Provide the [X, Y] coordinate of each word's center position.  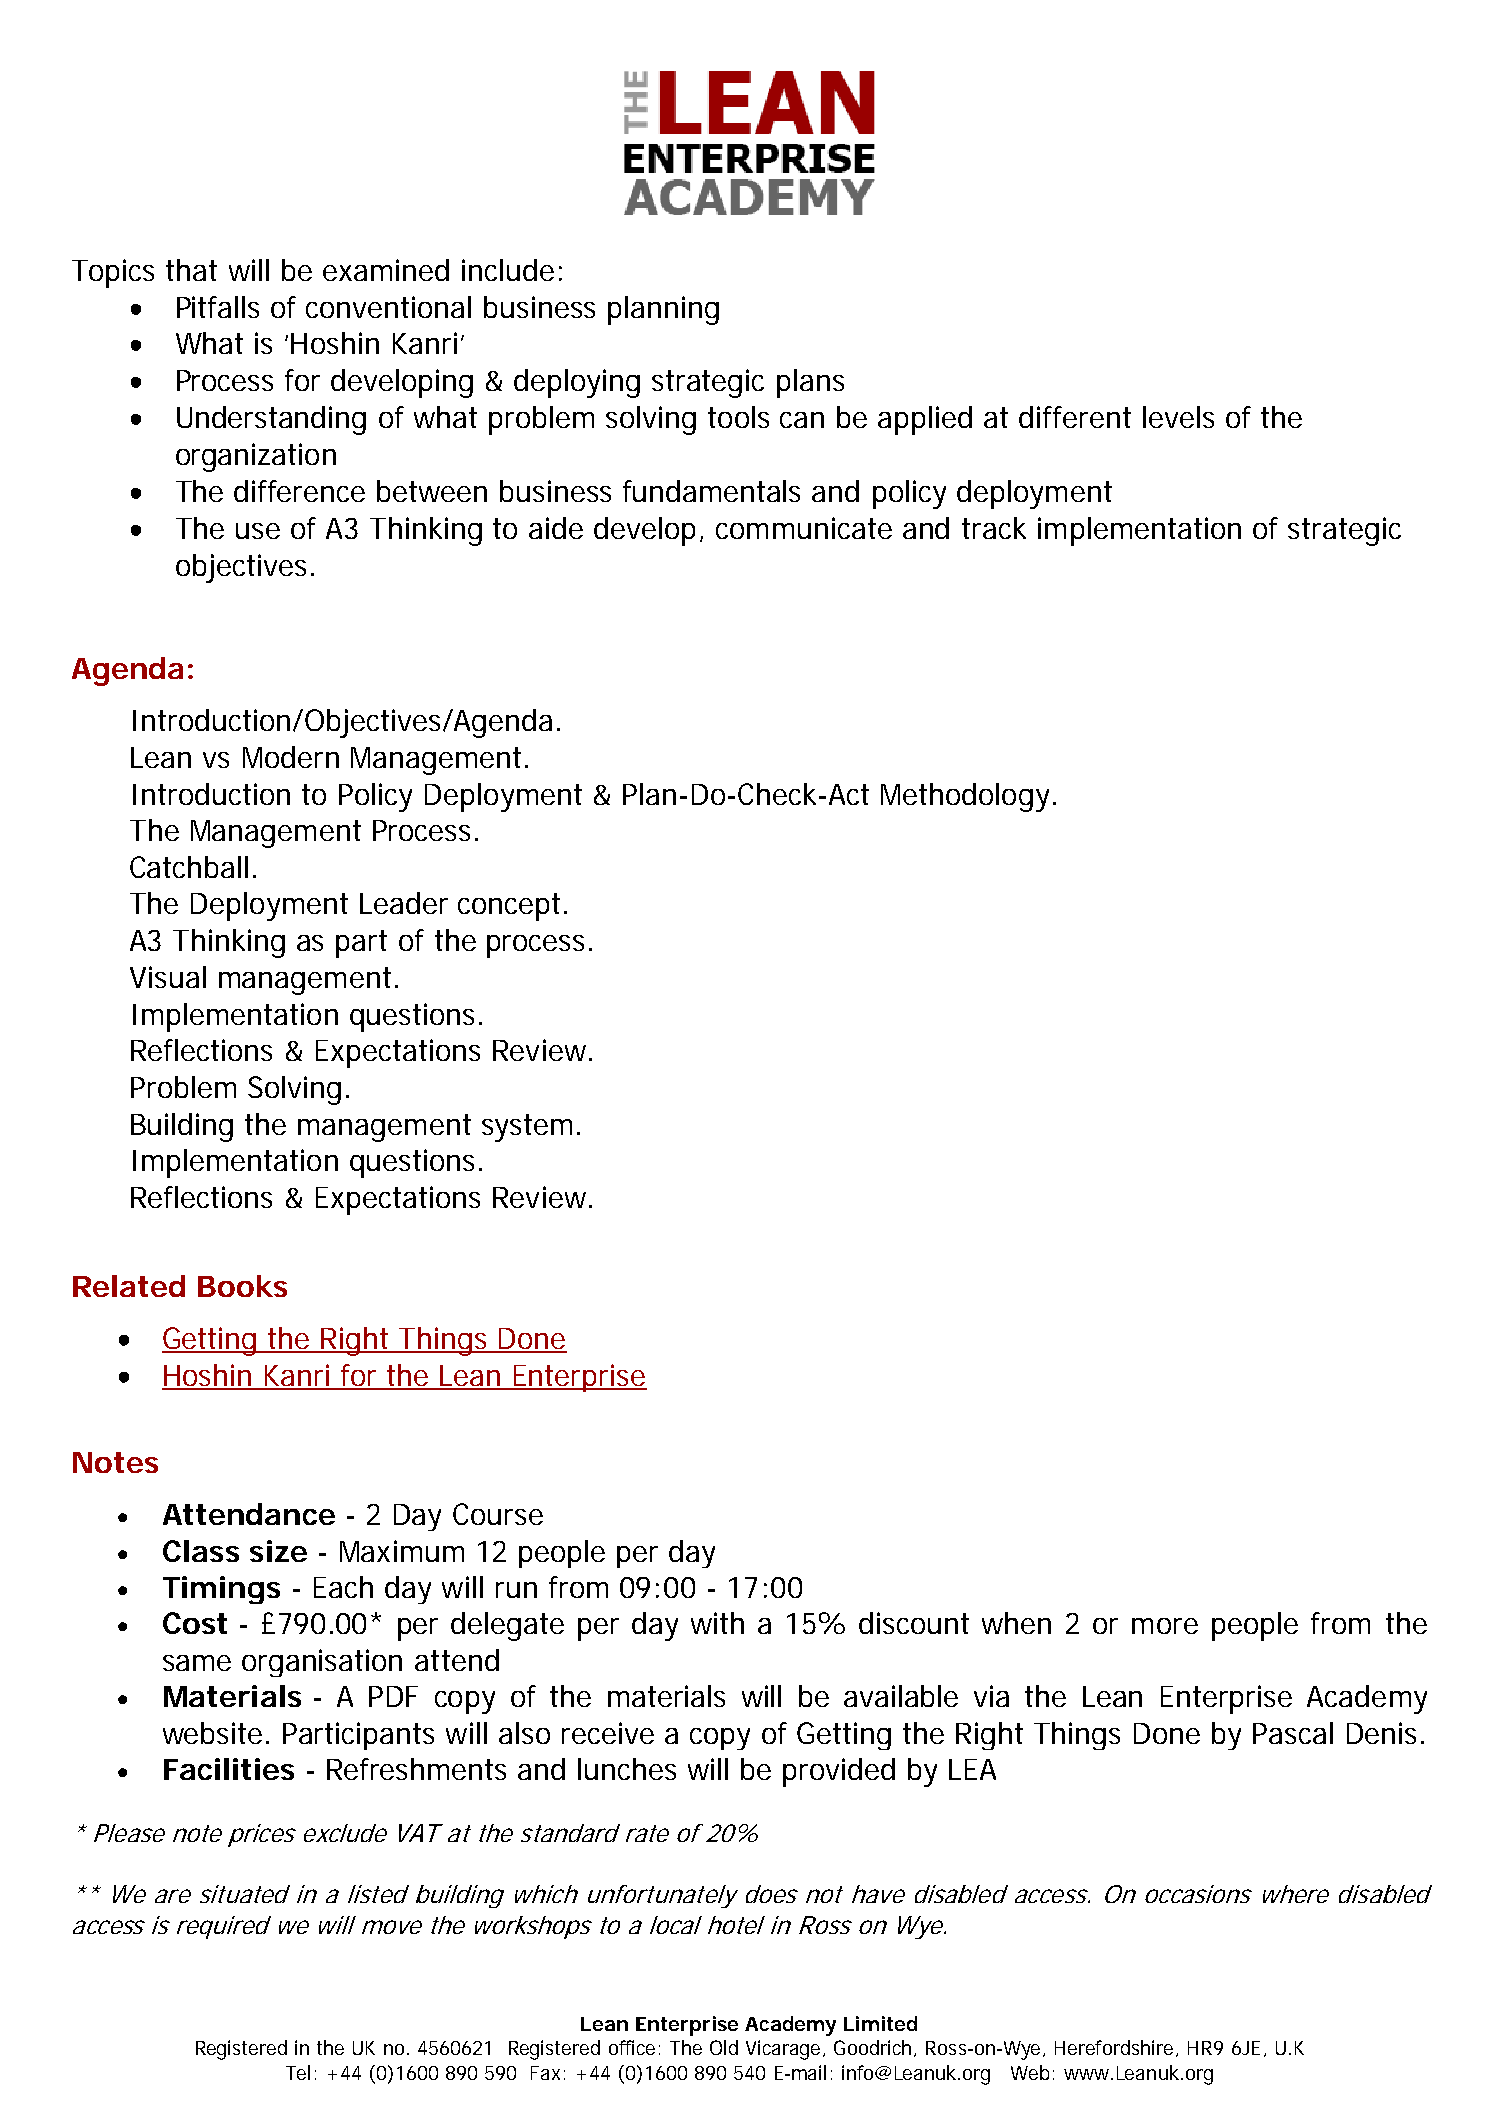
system [527, 1128]
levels [1178, 417]
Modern [291, 757]
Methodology [965, 797]
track [994, 528]
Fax [545, 2073]
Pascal [1293, 1733]
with [717, 1623]
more [1165, 1626]
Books [242, 1286]
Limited [880, 2023]
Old [724, 2047]
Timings [221, 1590]
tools [738, 417]
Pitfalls [218, 307]
